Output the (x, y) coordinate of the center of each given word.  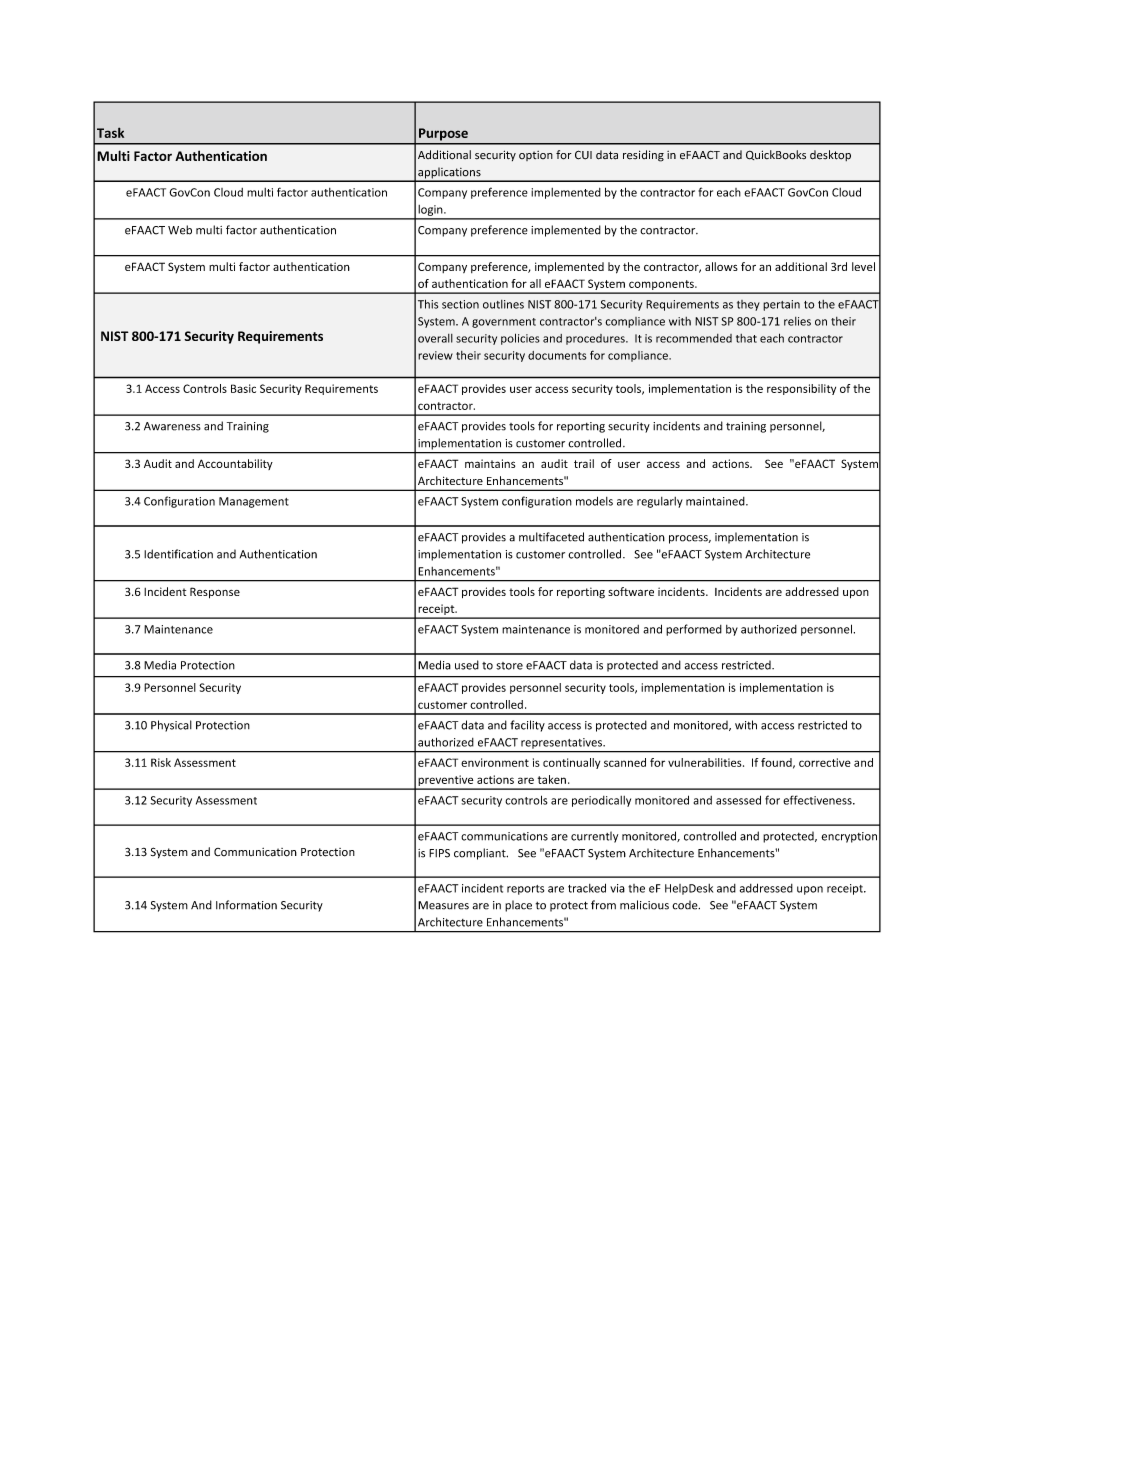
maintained (716, 501)
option (536, 156)
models (594, 501)
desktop (830, 155)
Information (246, 905)
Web (180, 230)
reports (525, 890)
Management (254, 502)
